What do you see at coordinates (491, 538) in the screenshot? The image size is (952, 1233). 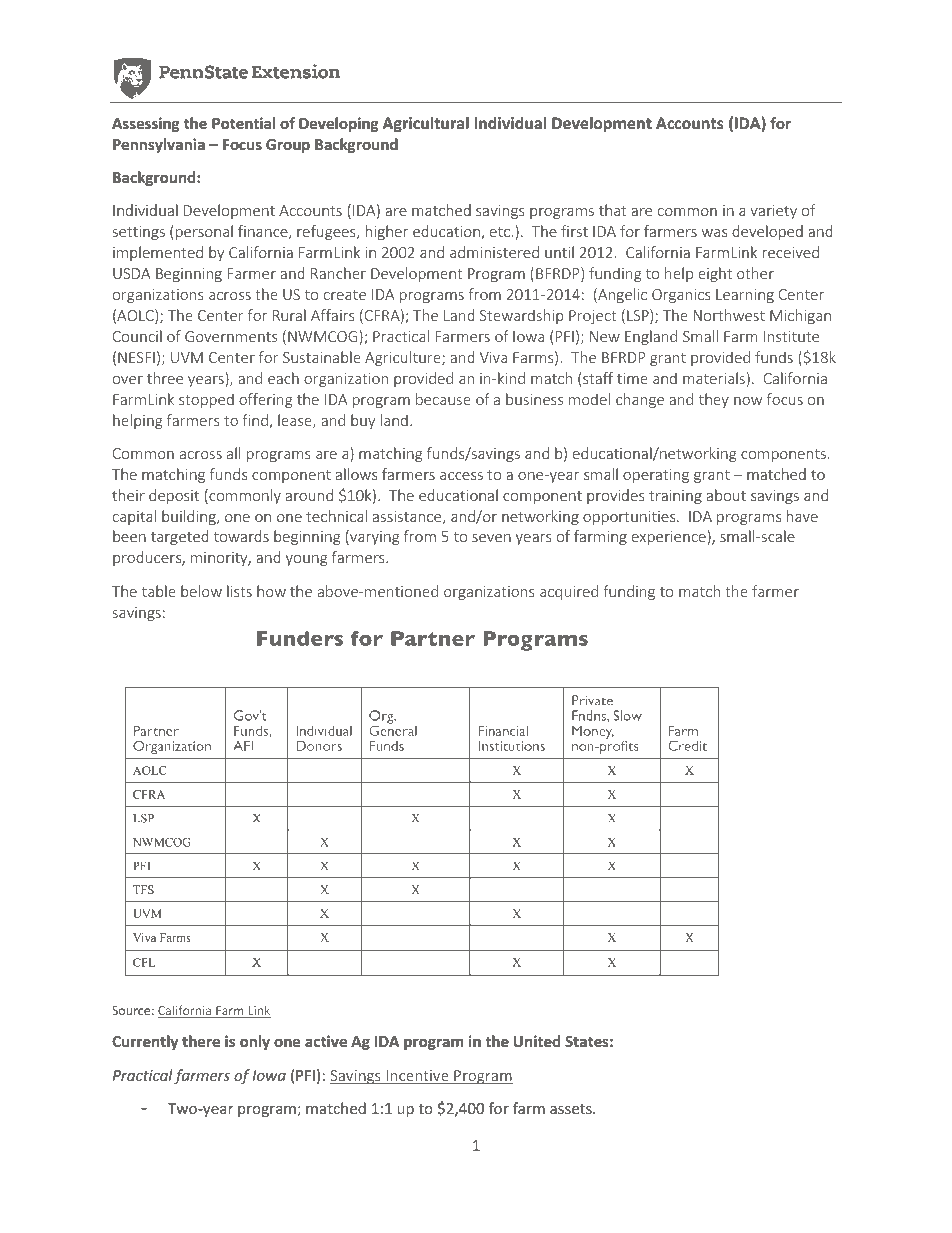 I see `seven` at bounding box center [491, 538].
